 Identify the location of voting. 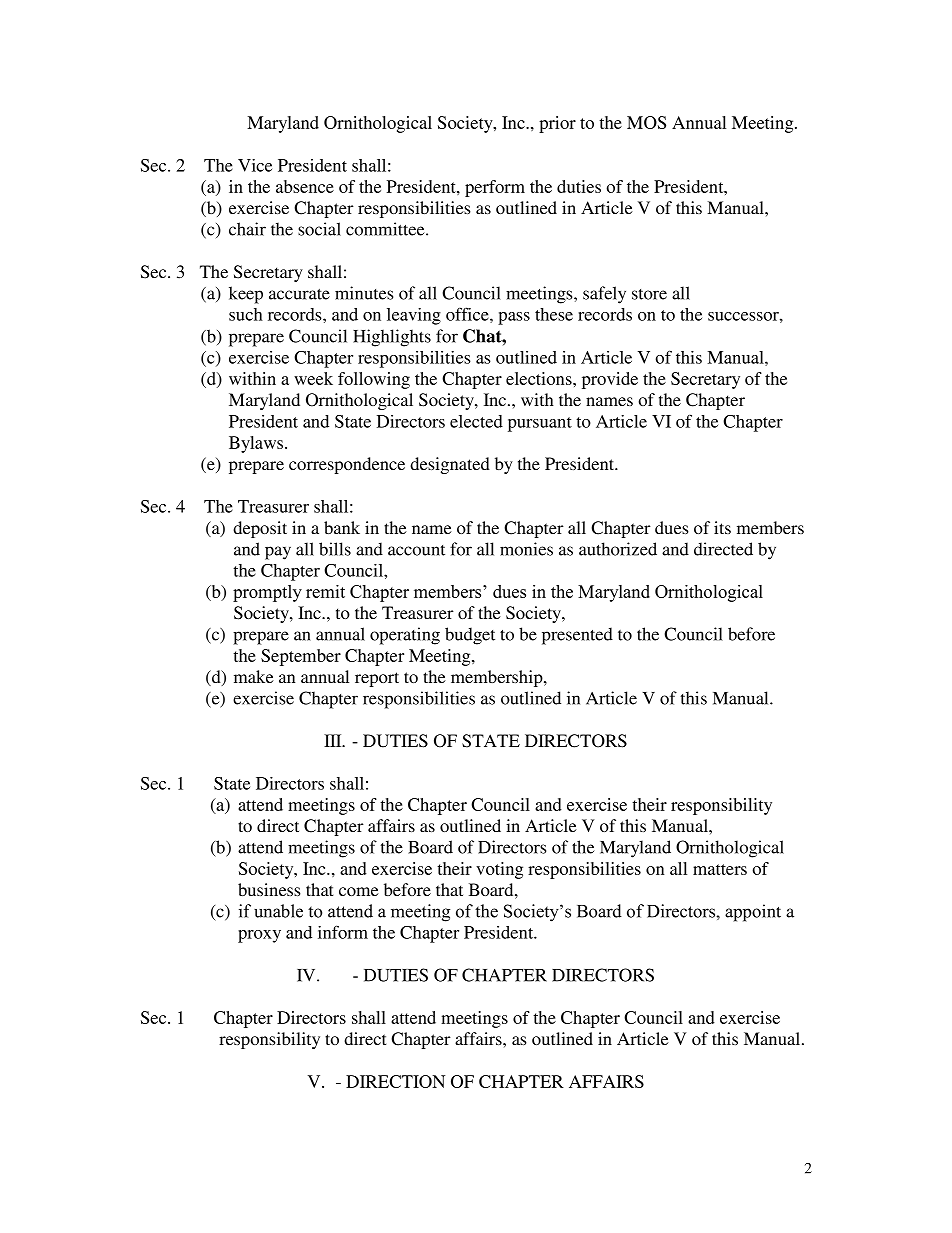
(499, 870).
